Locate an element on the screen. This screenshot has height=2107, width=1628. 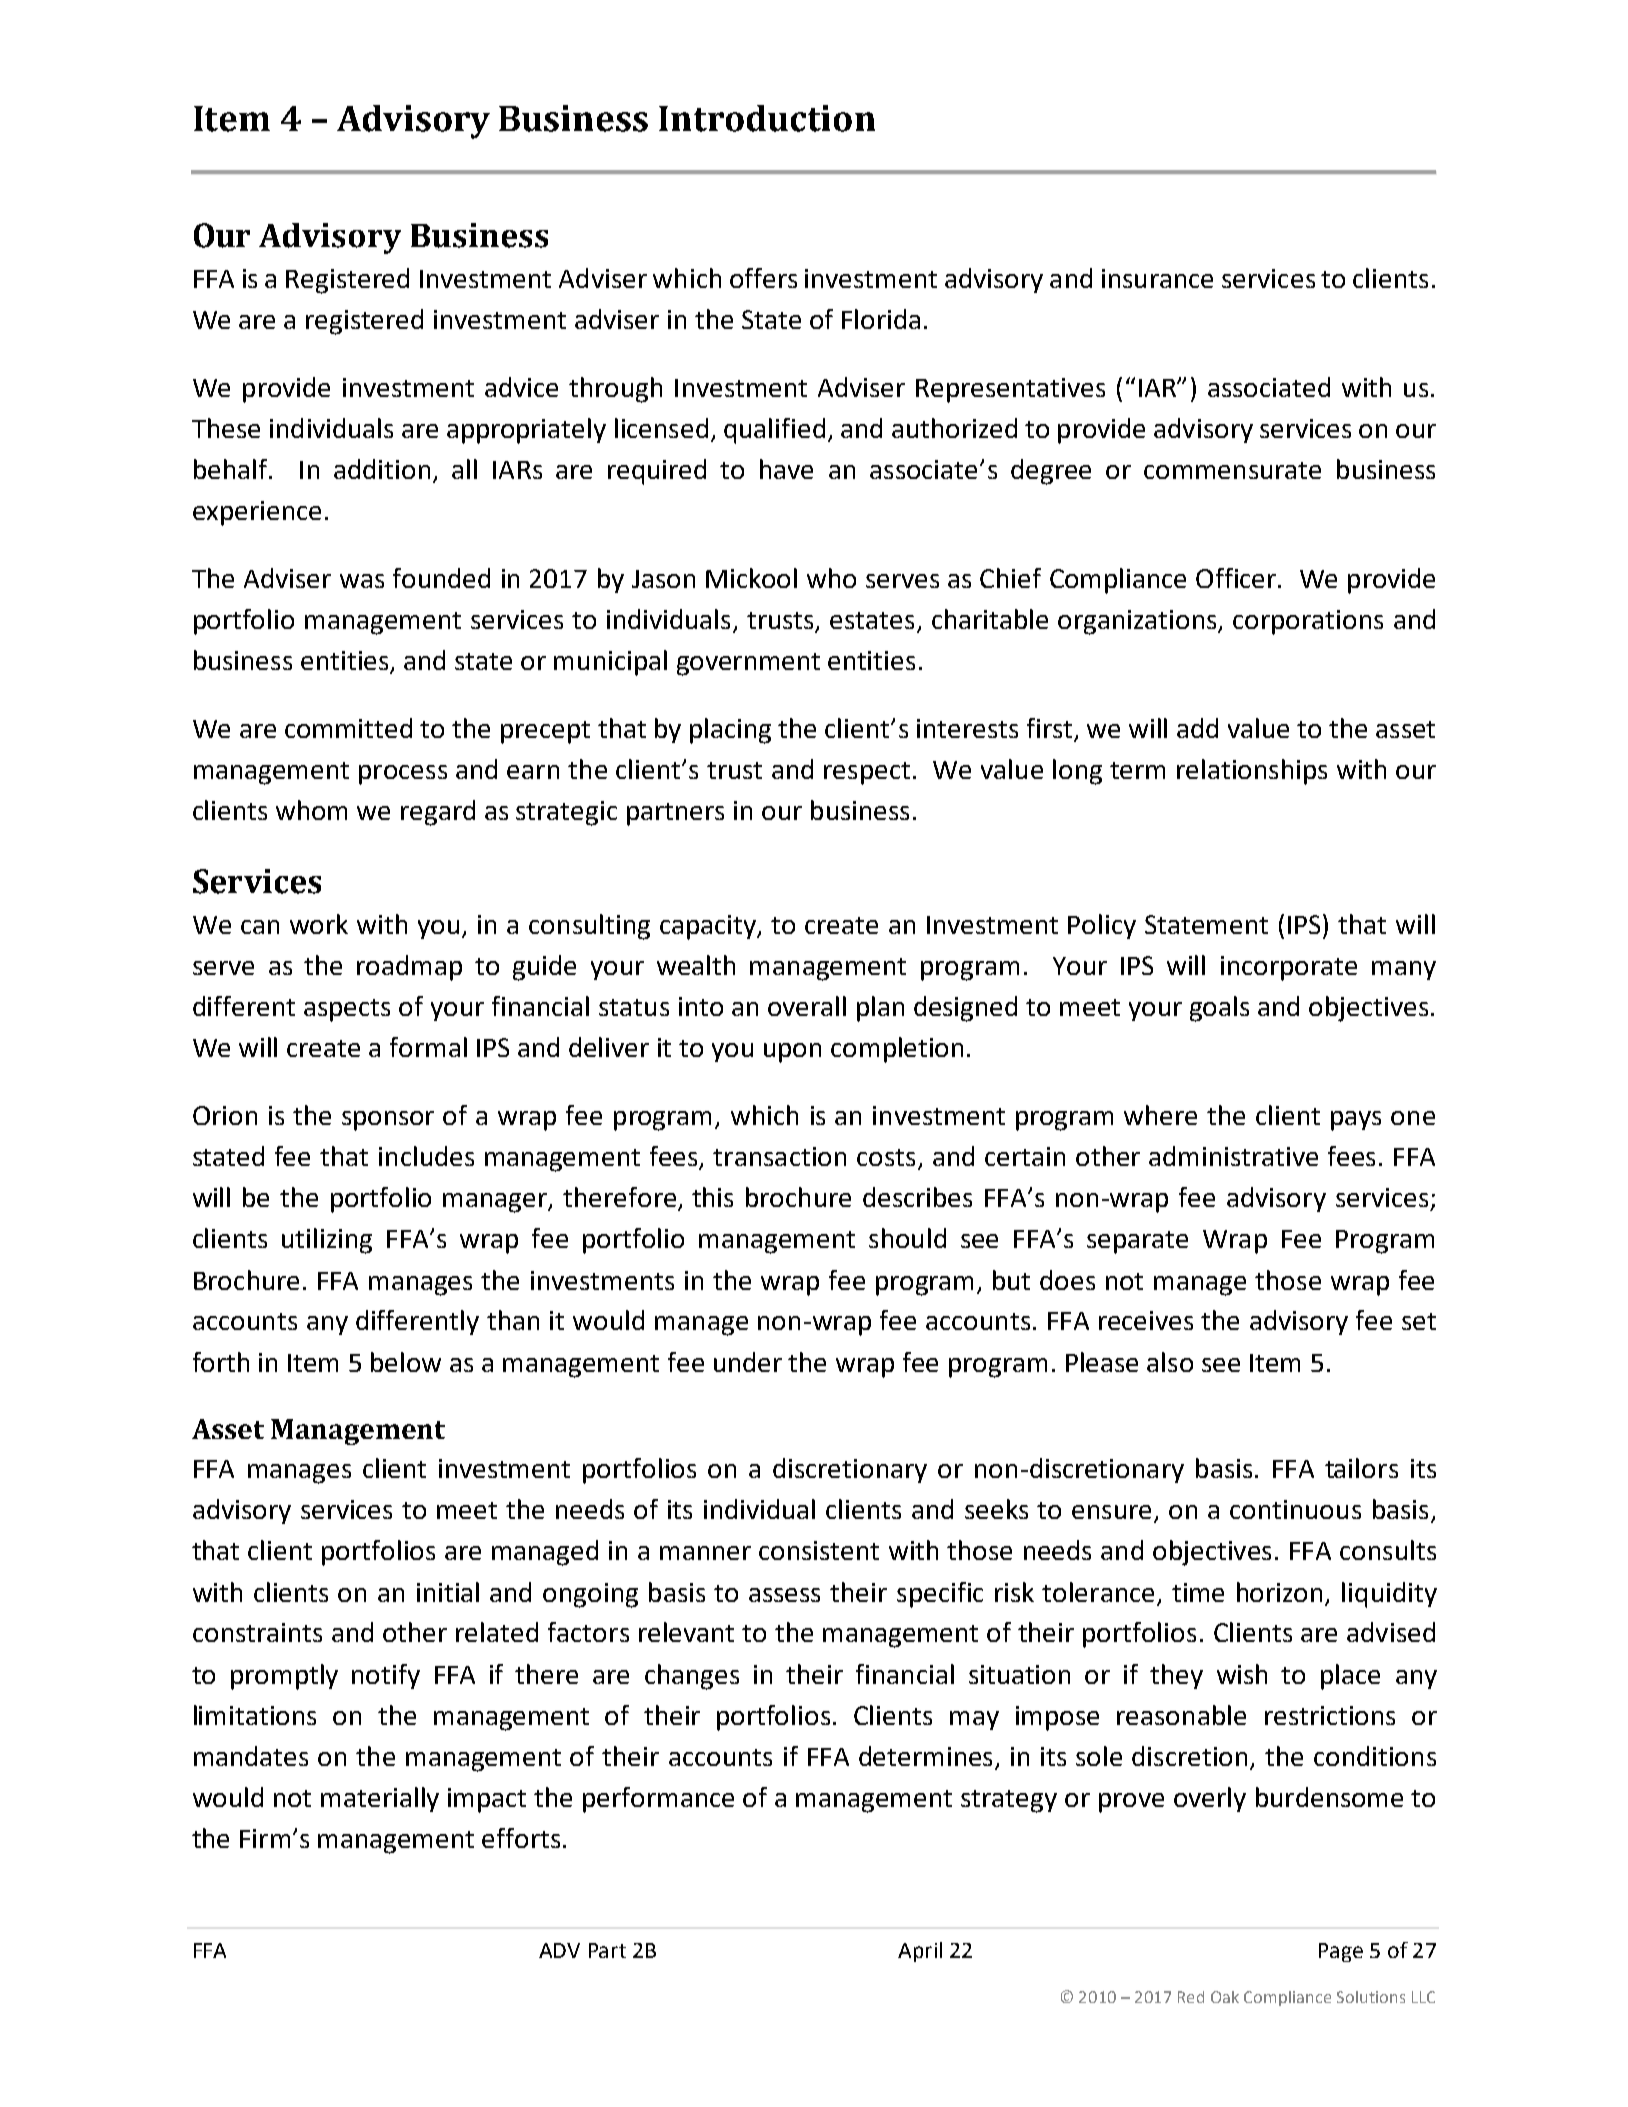
Introduction is located at coordinates (767, 118).
